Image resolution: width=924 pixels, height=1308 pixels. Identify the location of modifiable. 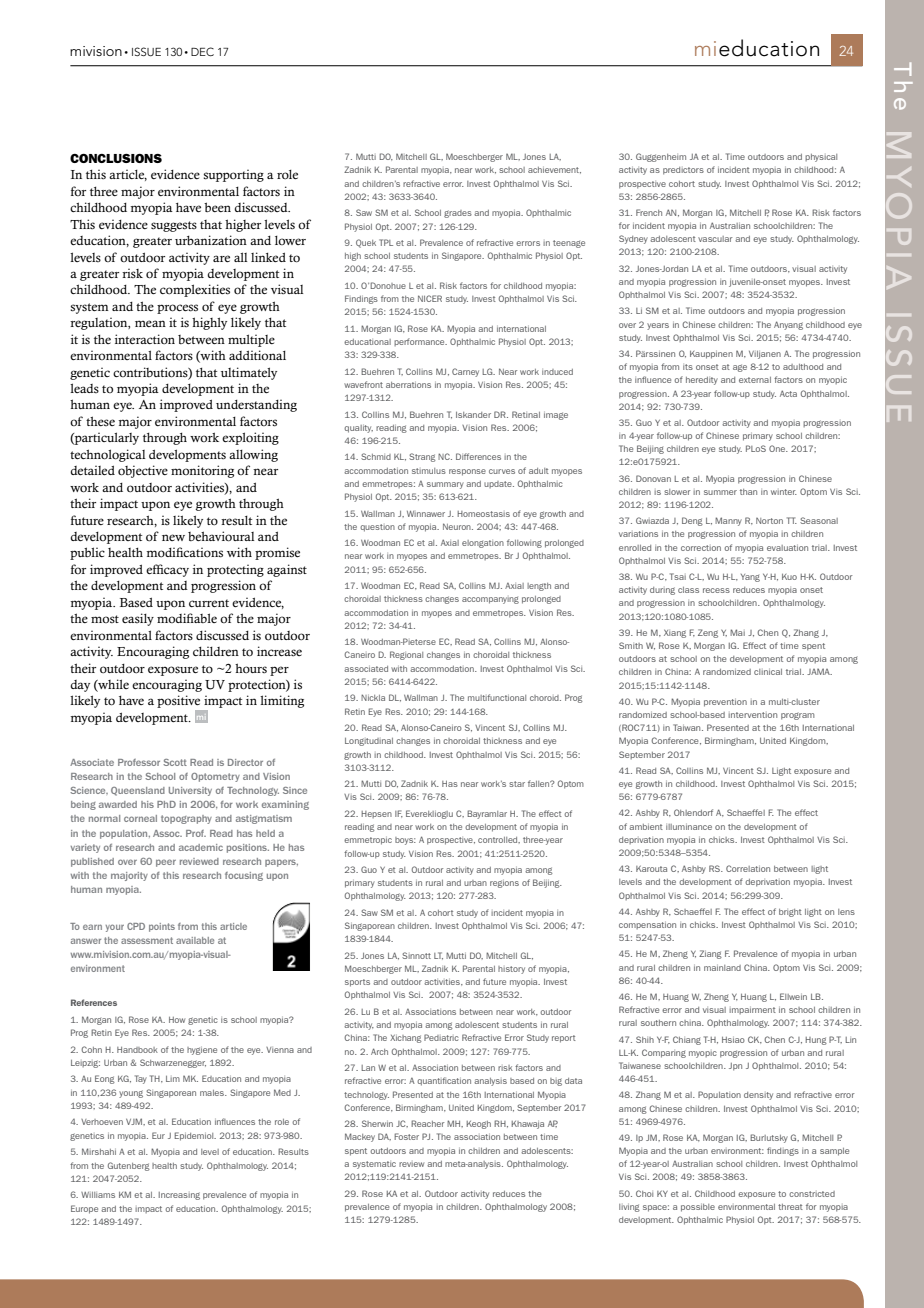
(187, 618).
